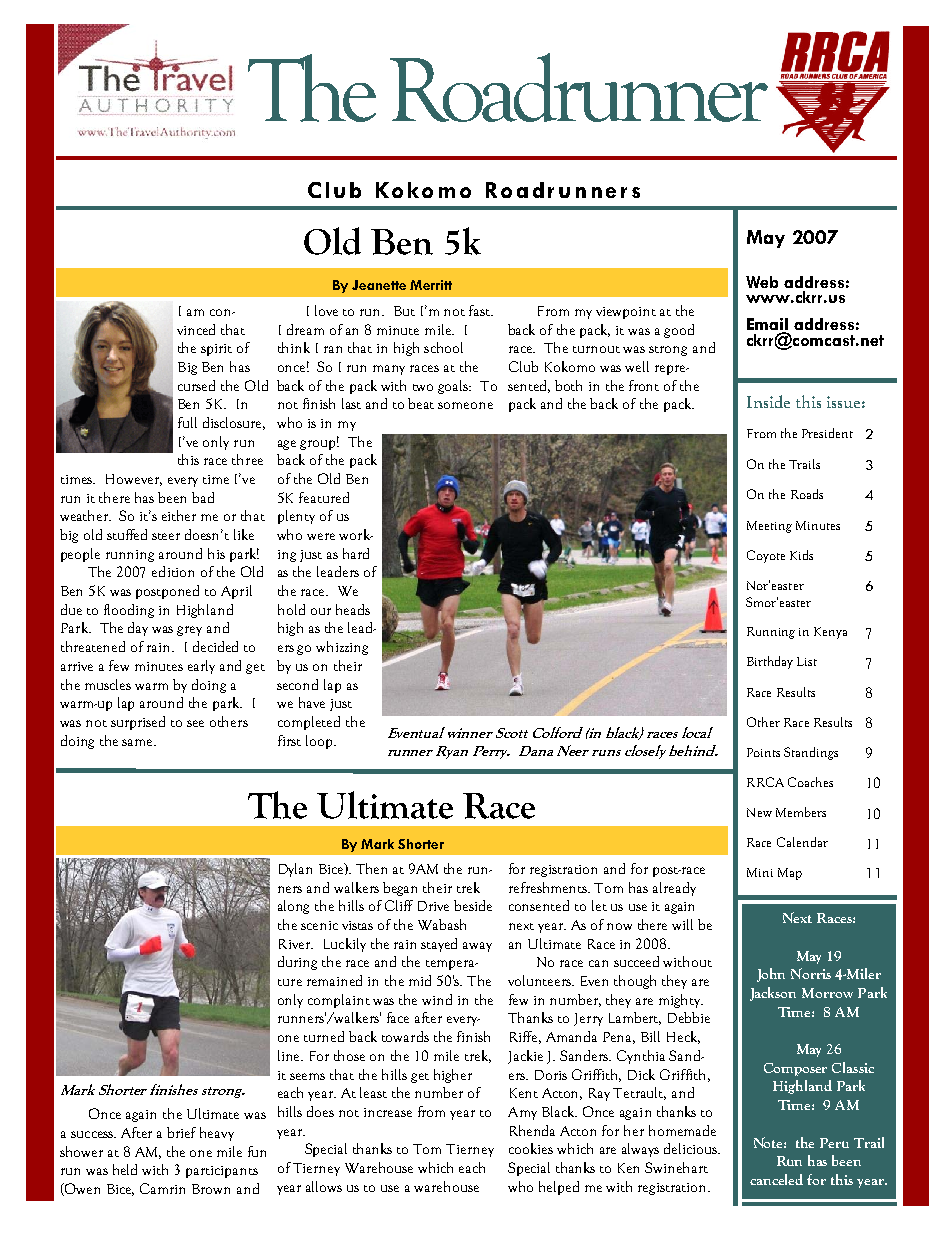  Describe the element at coordinates (125, 1169) in the screenshot. I see `held` at that location.
